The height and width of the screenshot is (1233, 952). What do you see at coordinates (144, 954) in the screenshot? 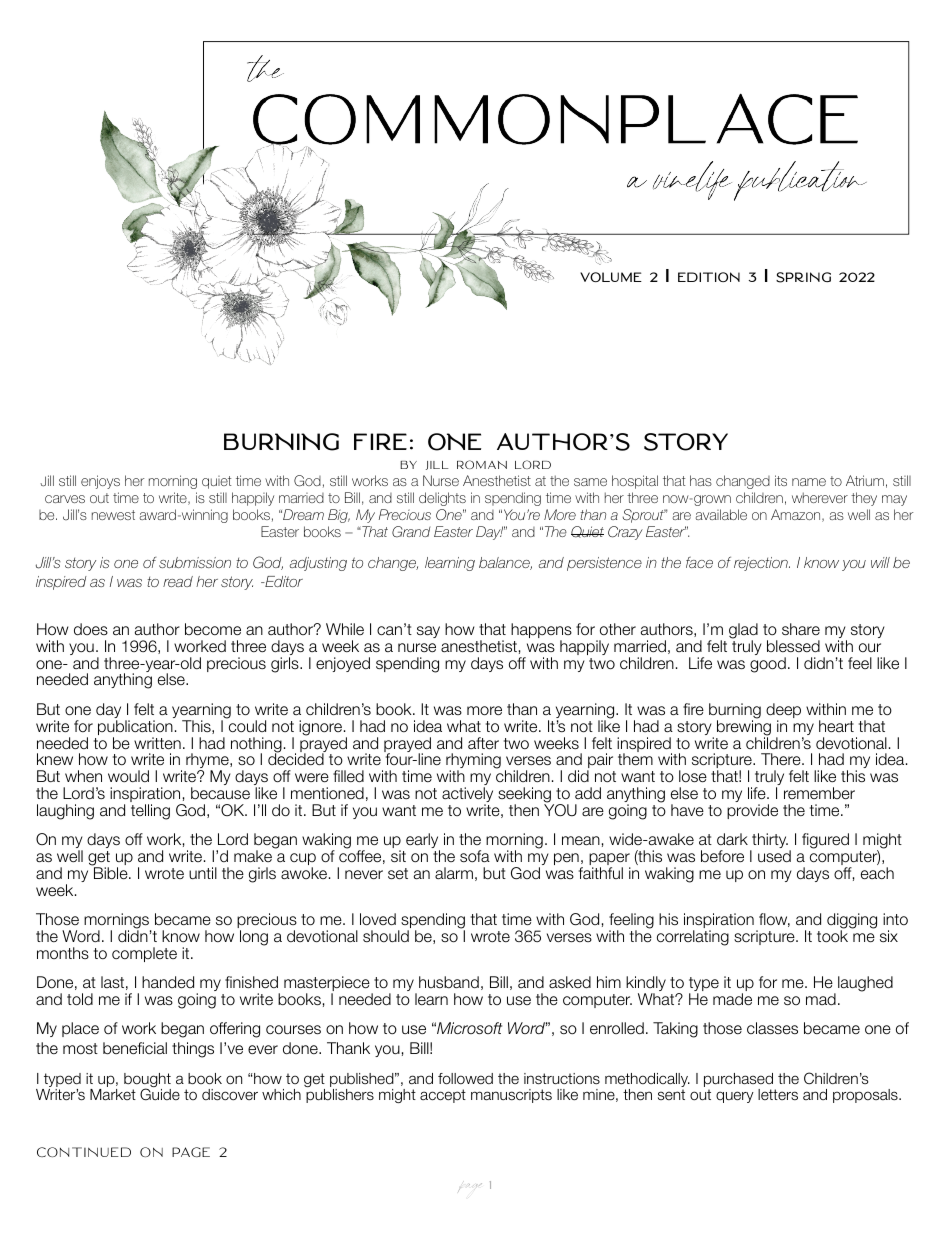
I see `complete` at bounding box center [144, 954].
